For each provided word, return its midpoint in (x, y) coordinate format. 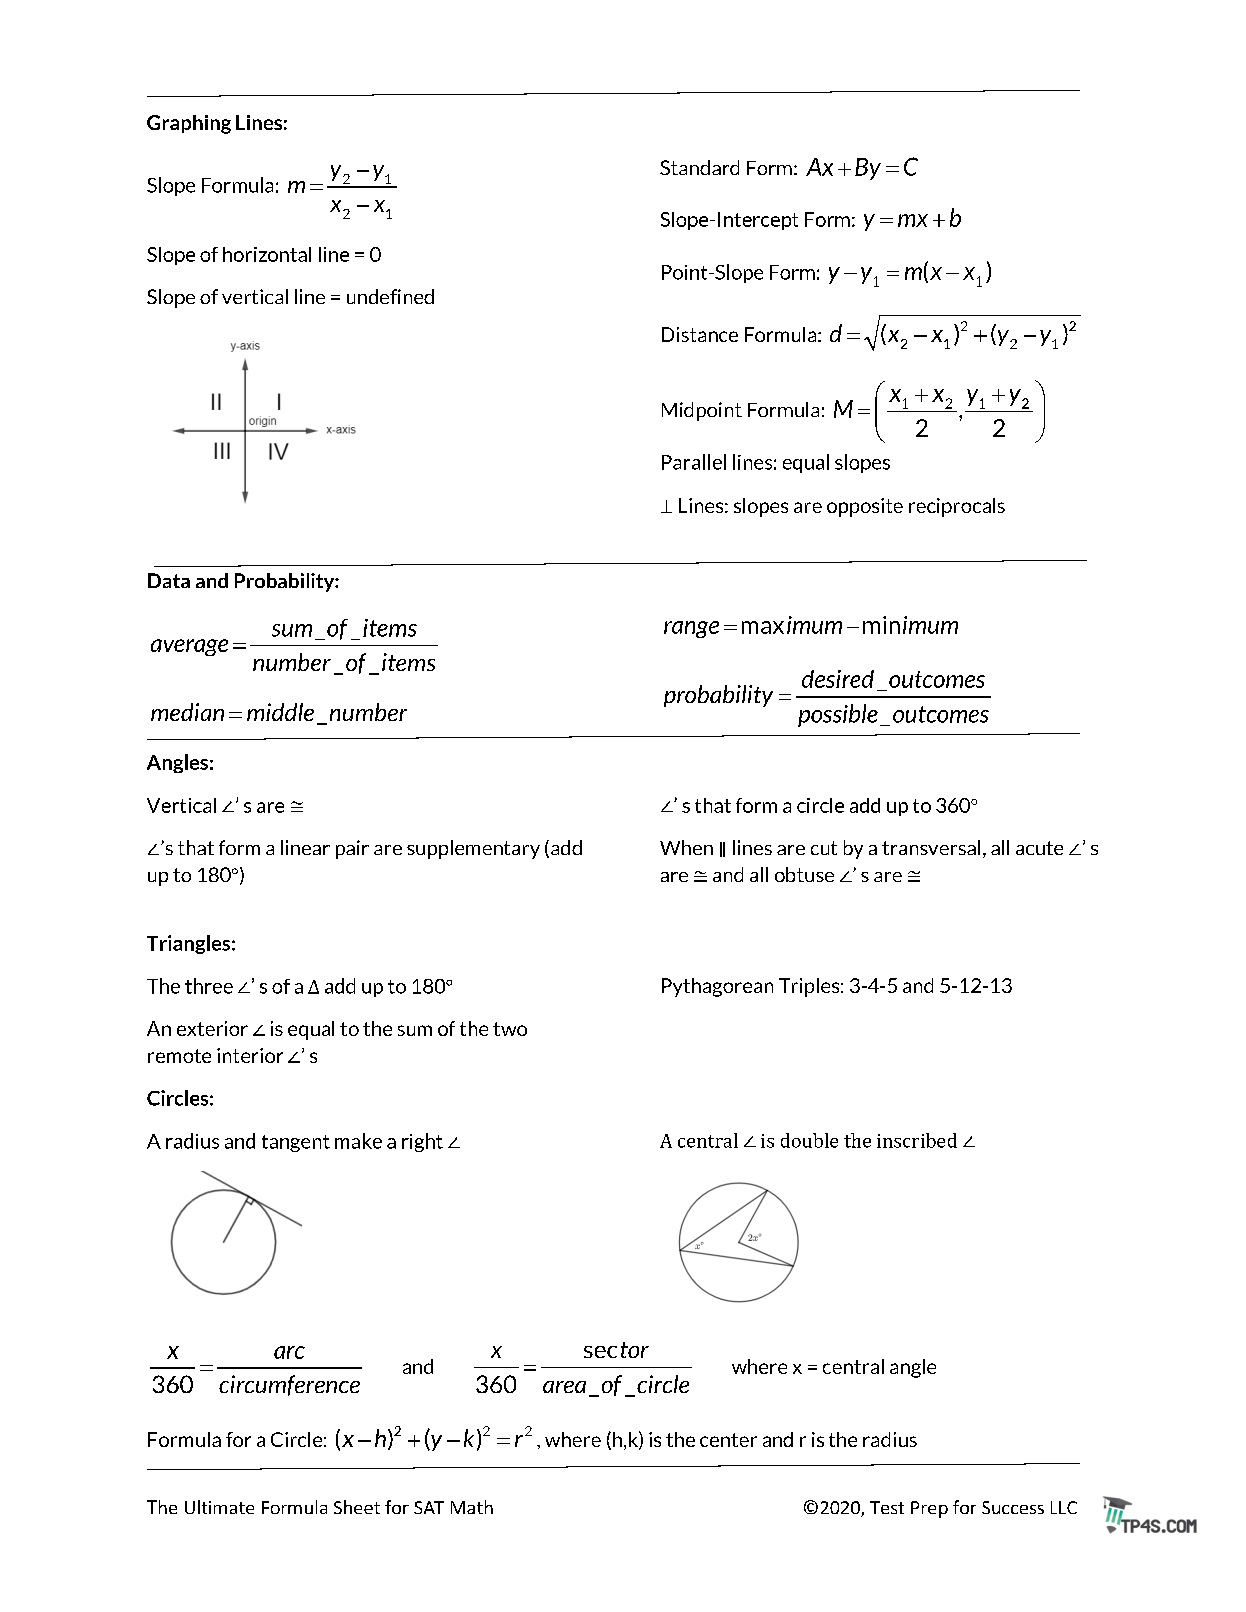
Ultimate (219, 1507)
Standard (699, 167)
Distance (700, 334)
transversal (931, 847)
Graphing (189, 124)
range (691, 629)
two (510, 1029)
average (189, 647)
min (881, 625)
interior (250, 1055)
